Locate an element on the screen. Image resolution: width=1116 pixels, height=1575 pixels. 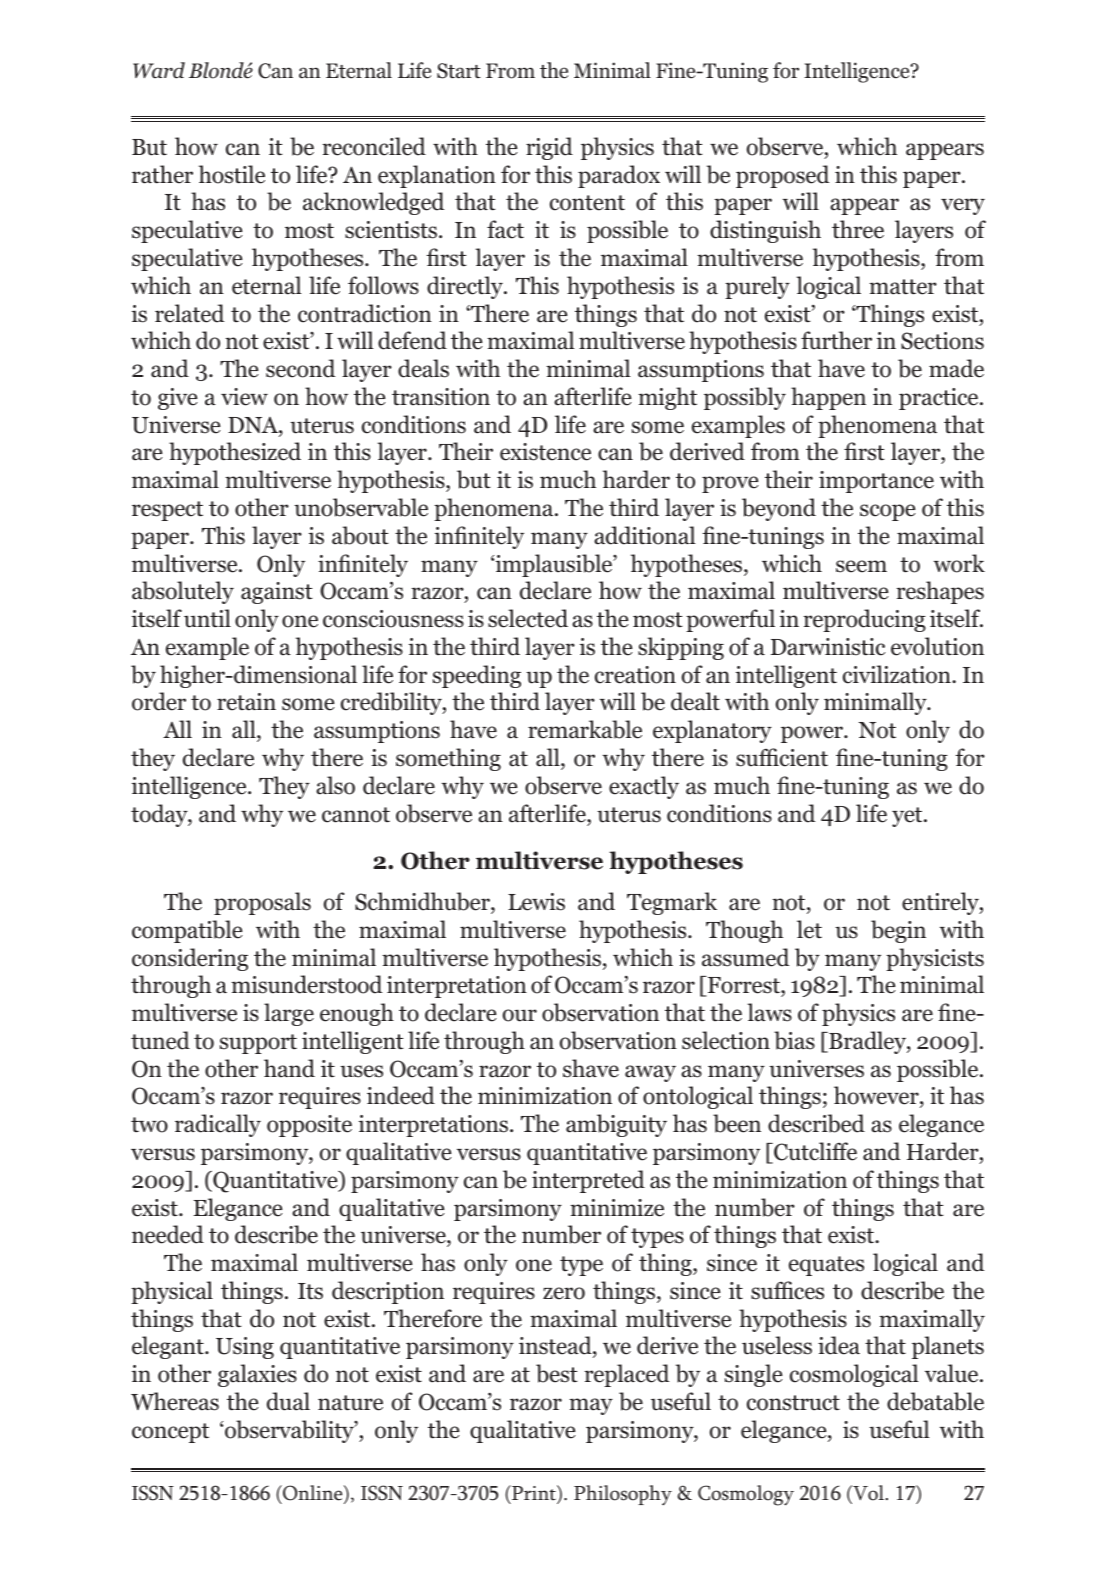
may is located at coordinates (591, 1406).
